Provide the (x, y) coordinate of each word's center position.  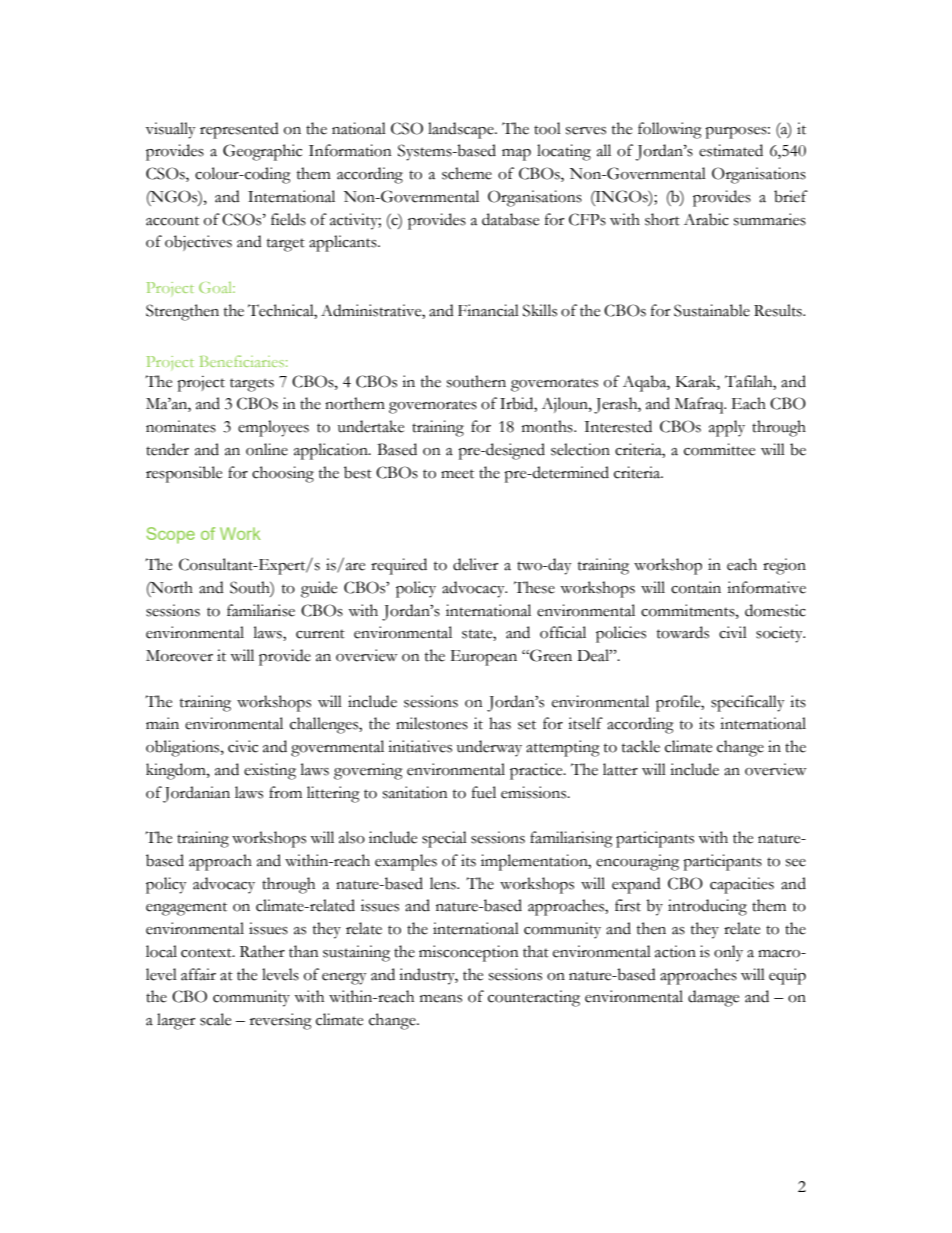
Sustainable (712, 310)
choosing (283, 474)
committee (719, 449)
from (285, 792)
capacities (742, 885)
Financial (488, 310)
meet (457, 474)
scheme (467, 173)
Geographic (262, 152)
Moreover (179, 656)
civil (733, 632)
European (484, 658)
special (444, 839)
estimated (731, 150)
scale (215, 1019)
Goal (217, 287)
